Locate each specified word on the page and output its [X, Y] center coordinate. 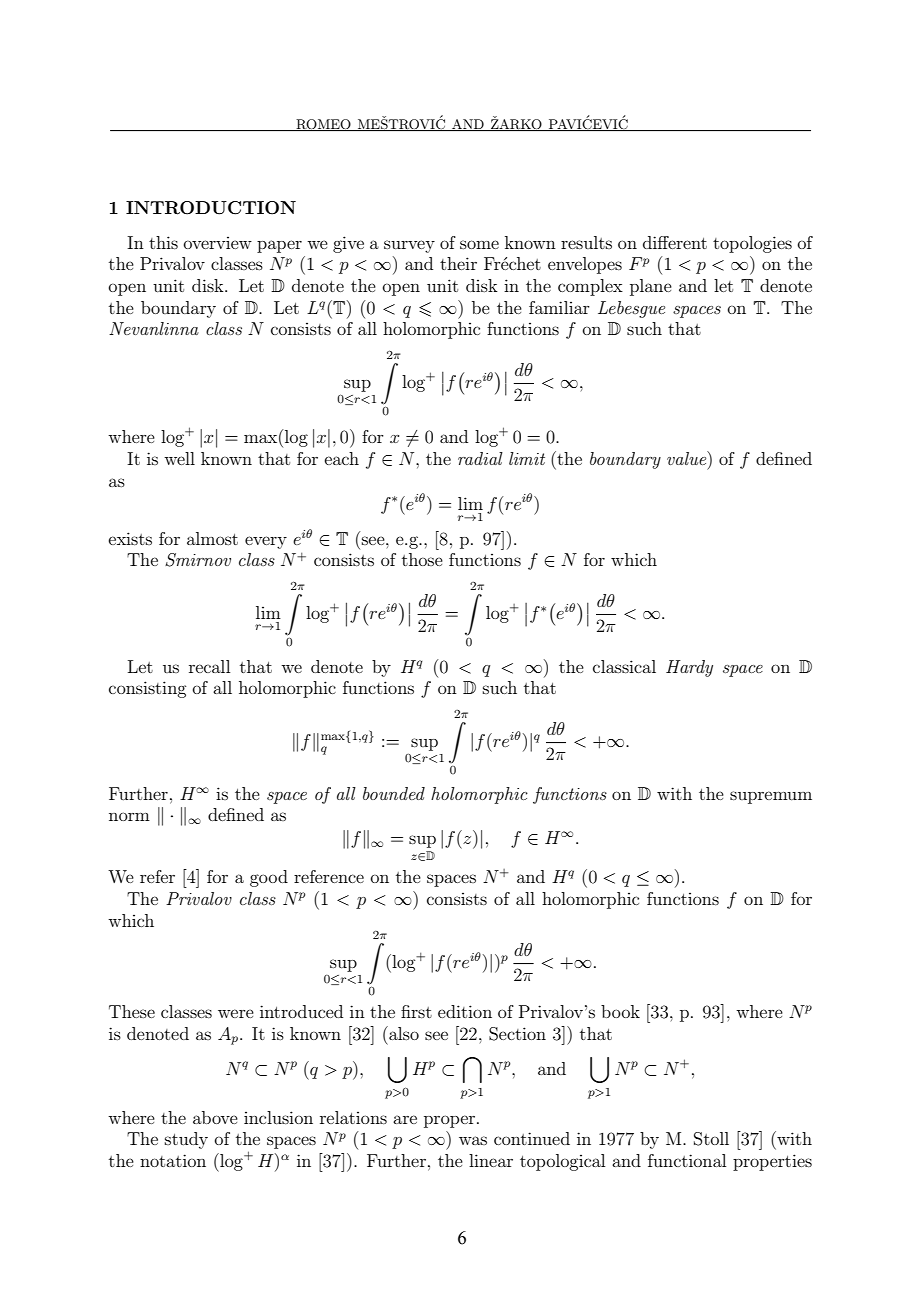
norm [129, 816]
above [215, 1117]
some [479, 244]
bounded [394, 793]
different [675, 242]
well [179, 458]
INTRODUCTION [211, 208]
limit [527, 458]
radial [480, 458]
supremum [771, 797]
